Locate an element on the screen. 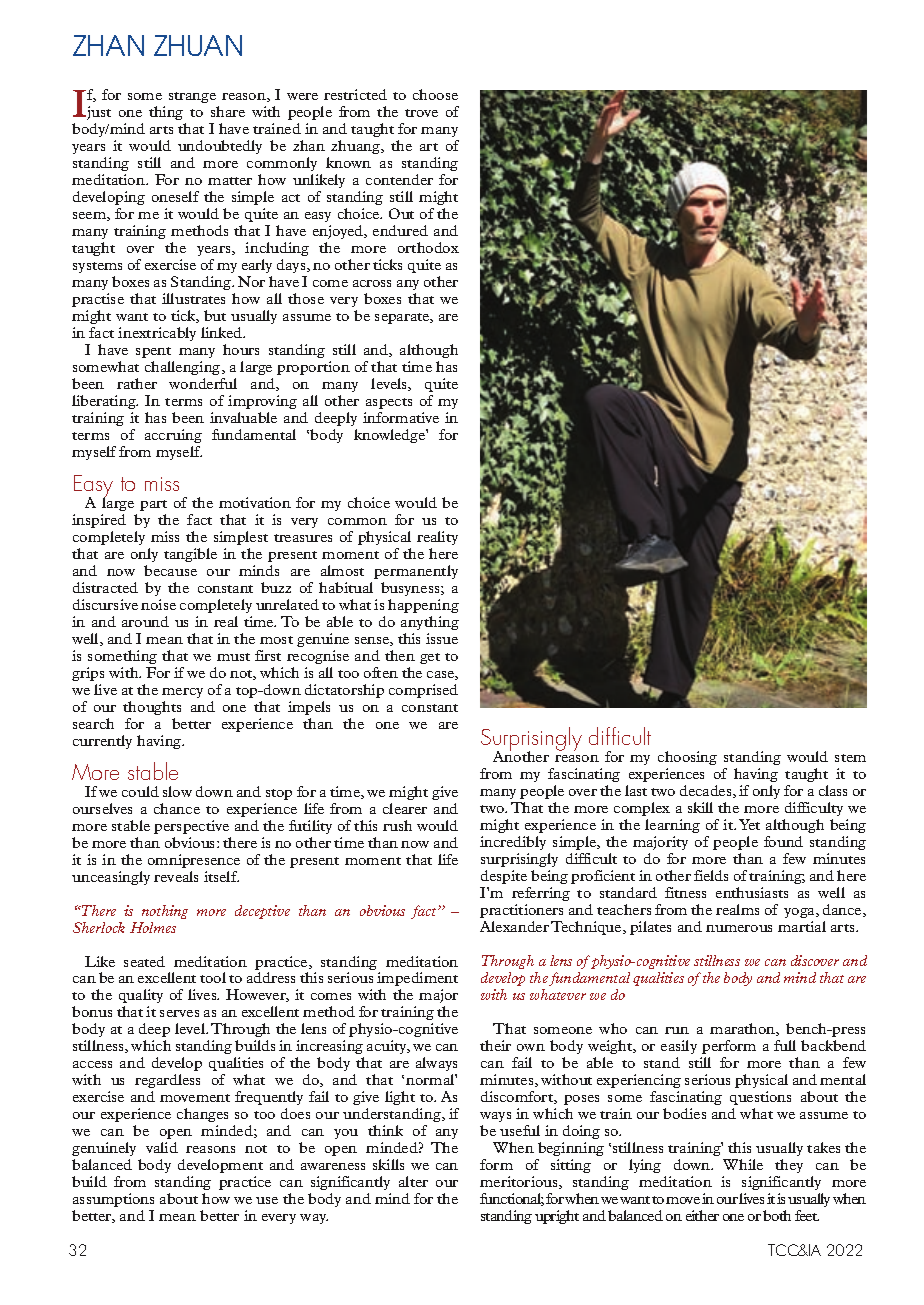  orthodox is located at coordinates (428, 247).
